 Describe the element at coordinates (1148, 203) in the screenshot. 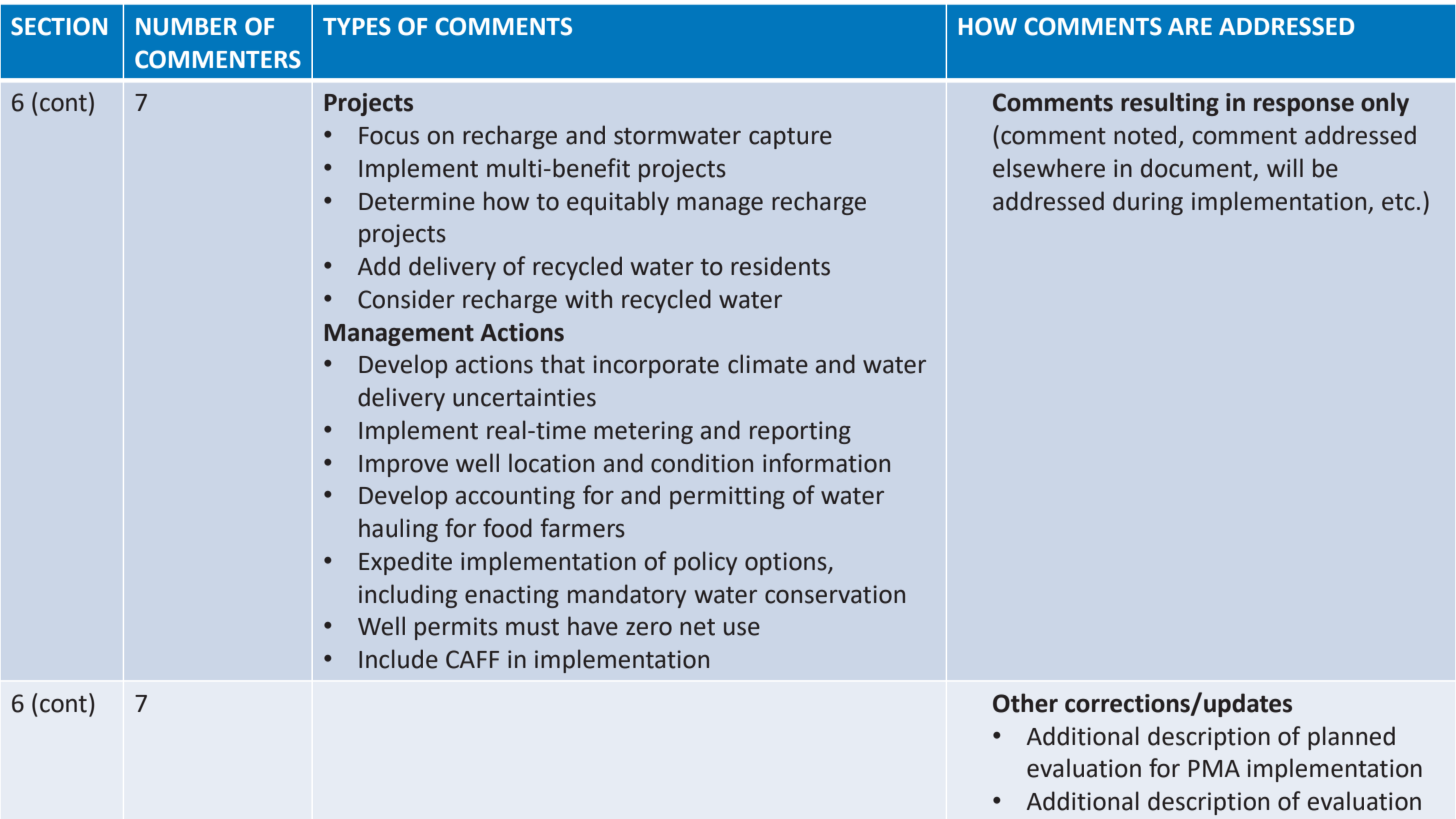

I see `during` at that location.
